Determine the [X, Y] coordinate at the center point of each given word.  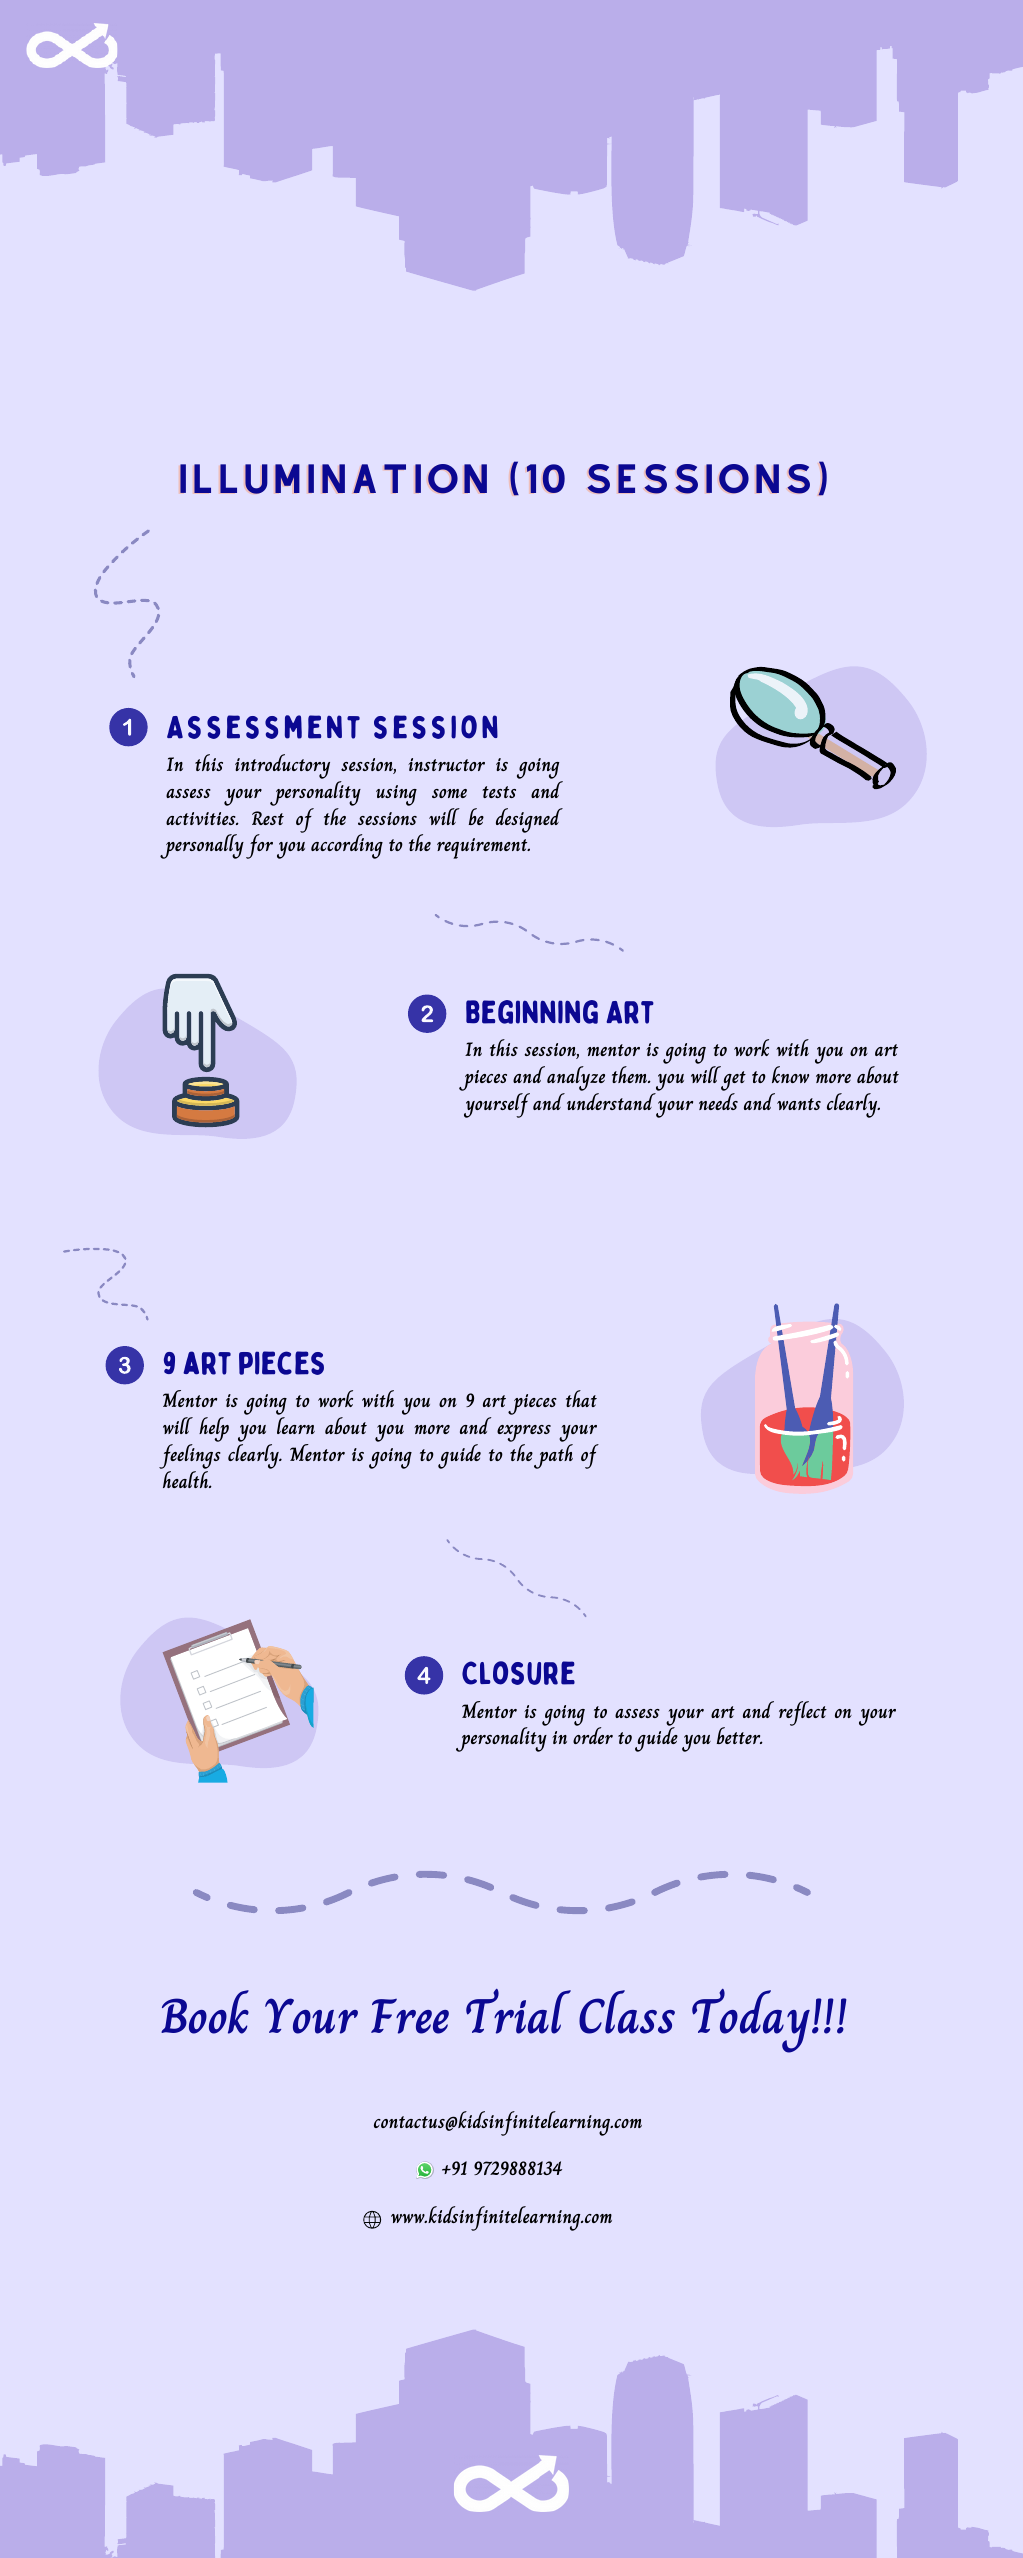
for [259, 846]
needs [718, 1101]
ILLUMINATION [333, 479]
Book [205, 2012]
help [214, 1429]
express [524, 1435]
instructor [446, 764]
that [581, 1398]
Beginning [532, 1012]
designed [529, 820]
